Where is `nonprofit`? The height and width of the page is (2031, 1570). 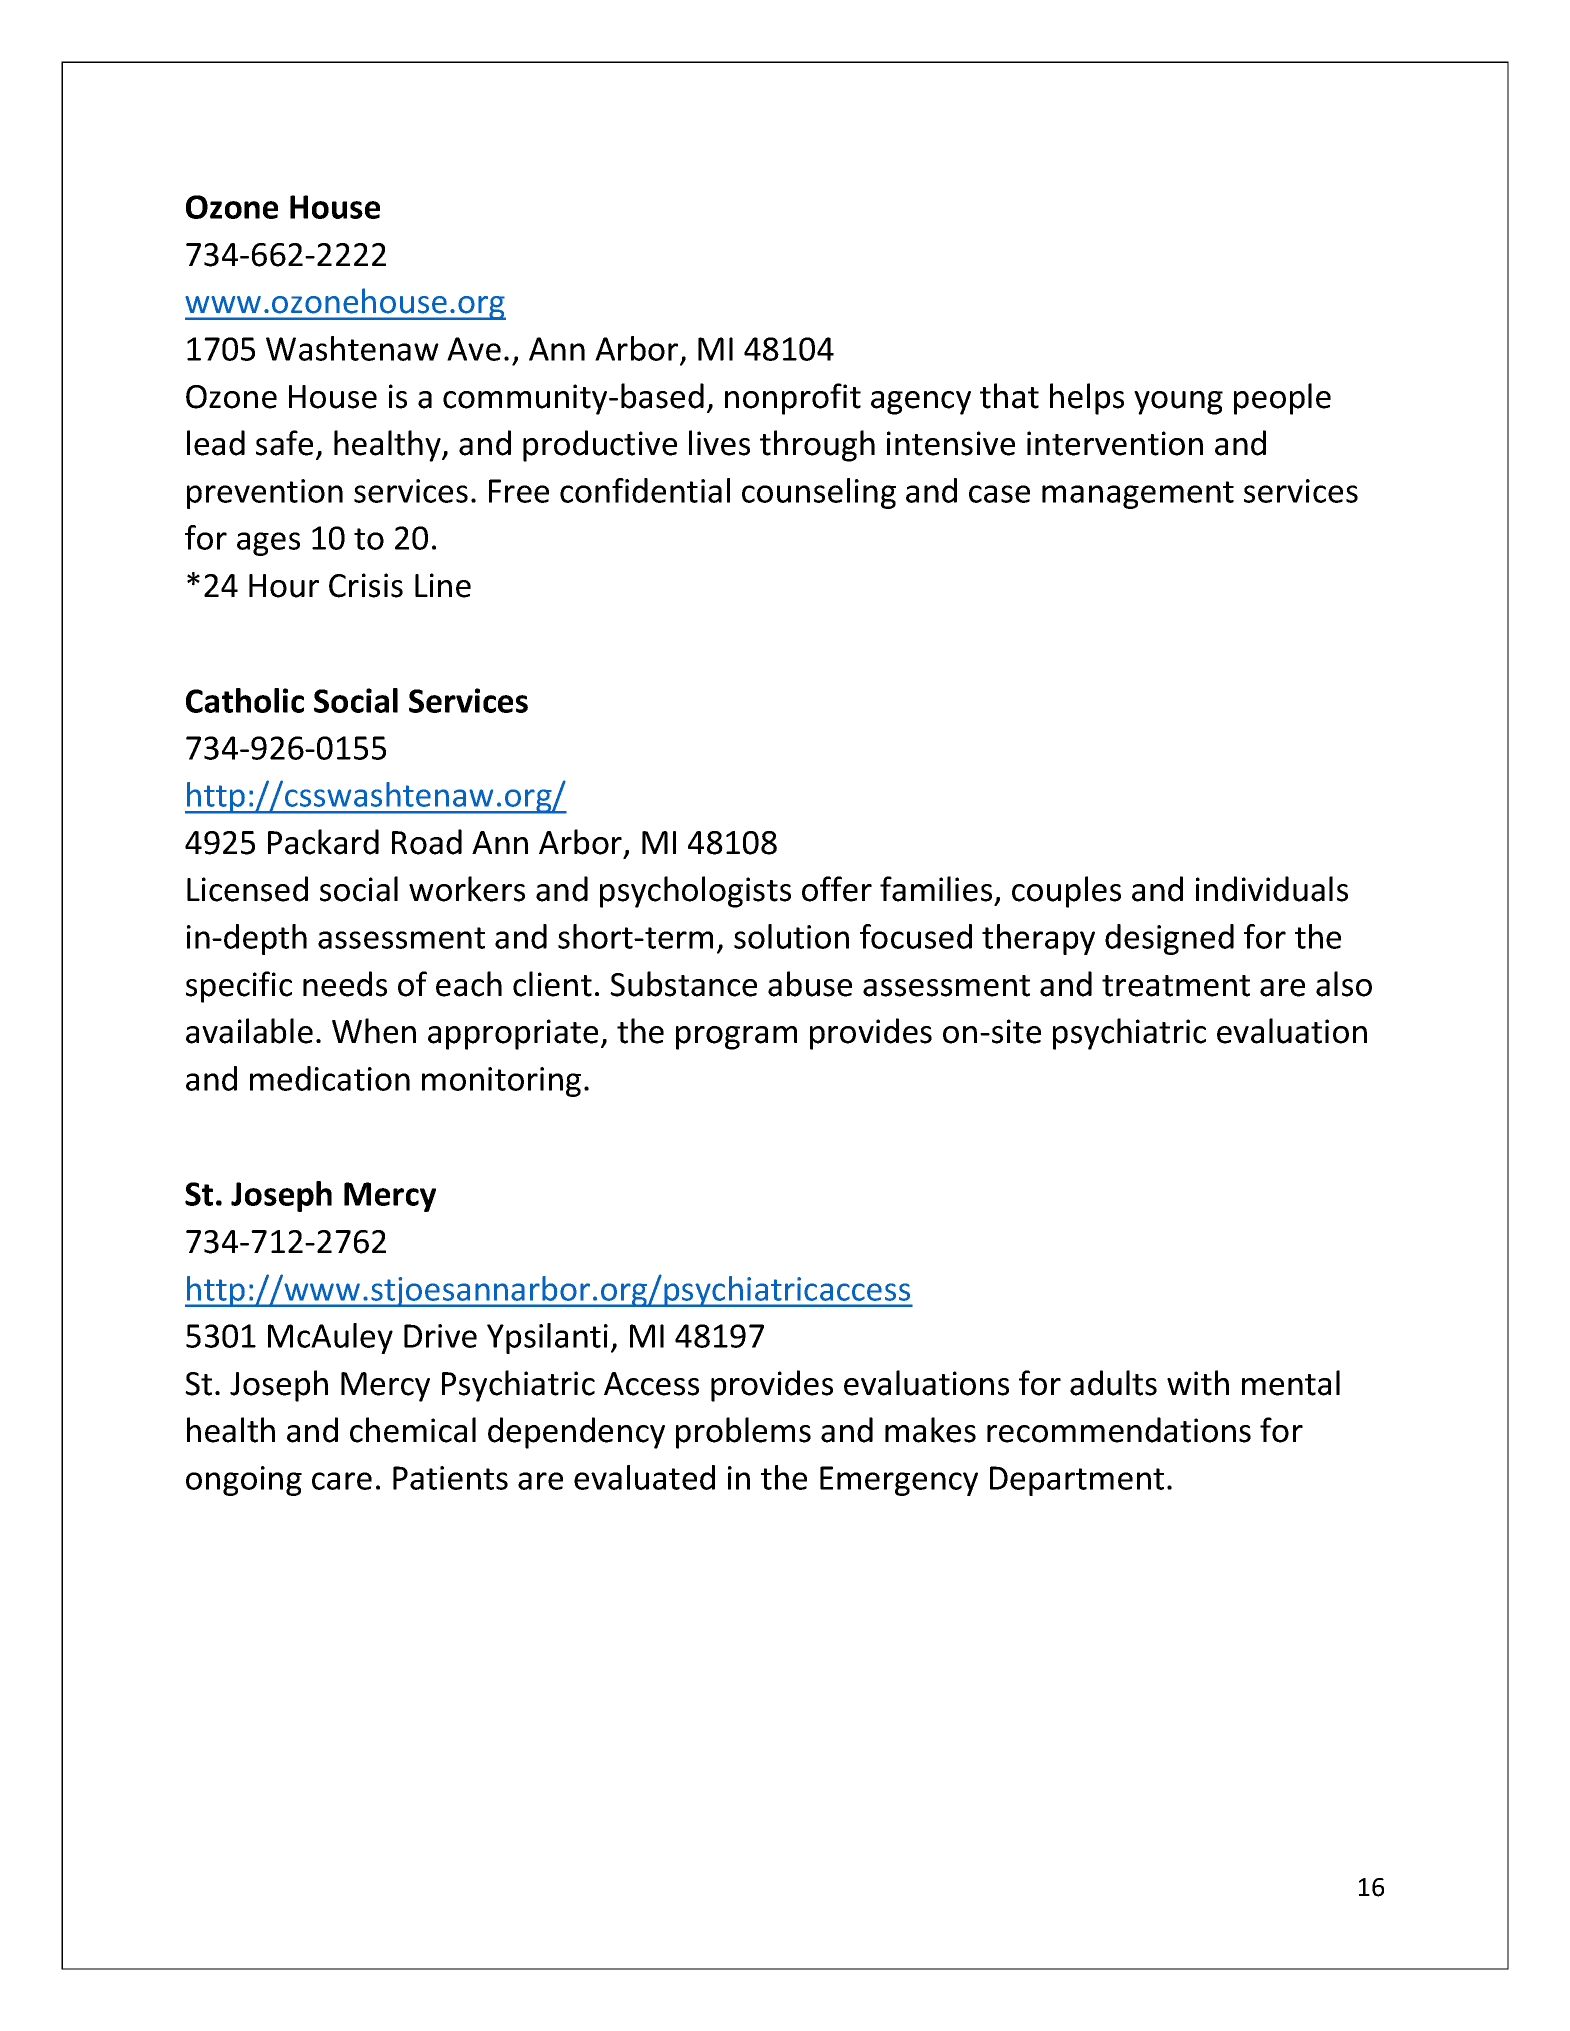 nonprofit is located at coordinates (793, 399).
